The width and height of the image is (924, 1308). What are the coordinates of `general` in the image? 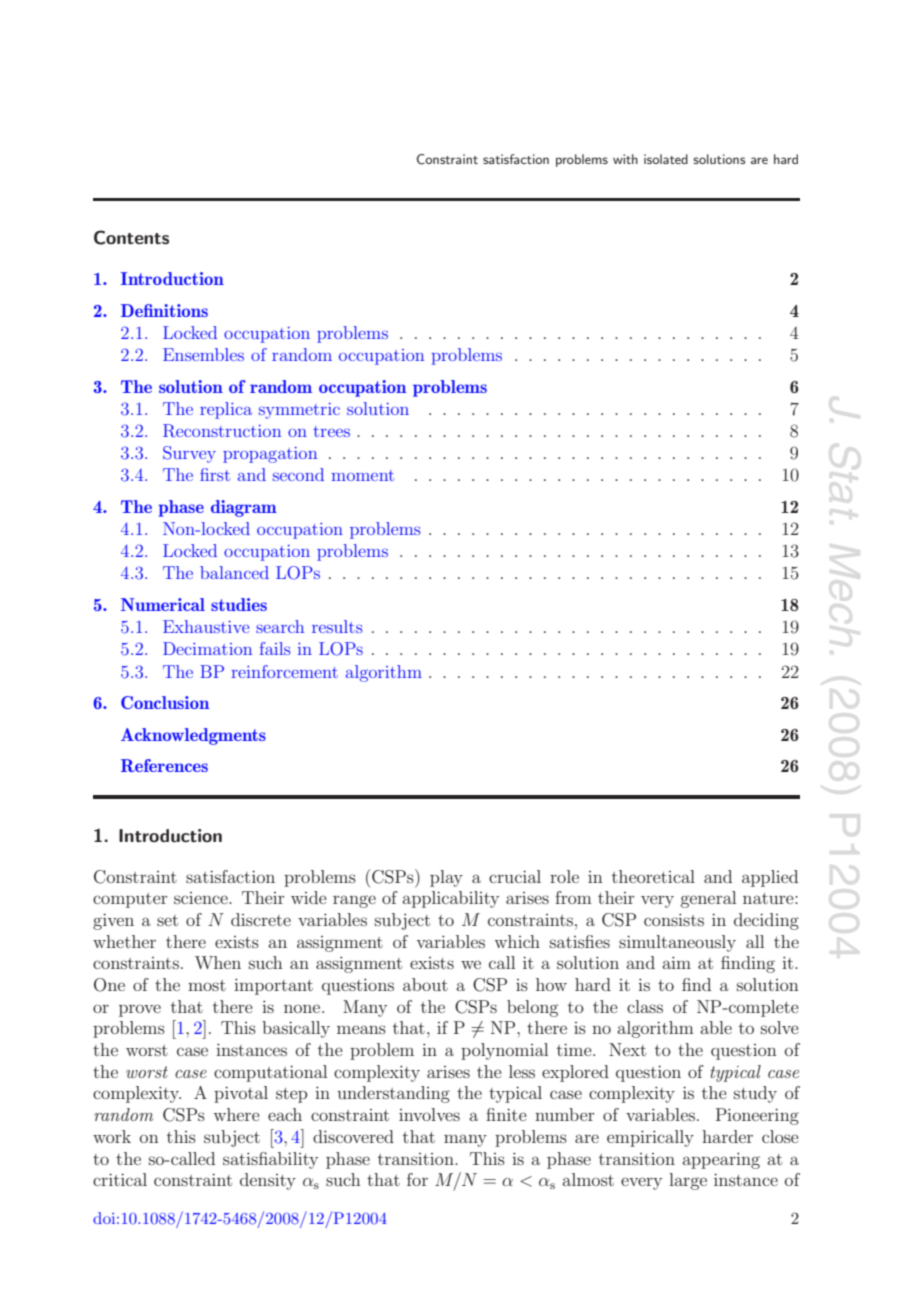 It's located at (708, 899).
